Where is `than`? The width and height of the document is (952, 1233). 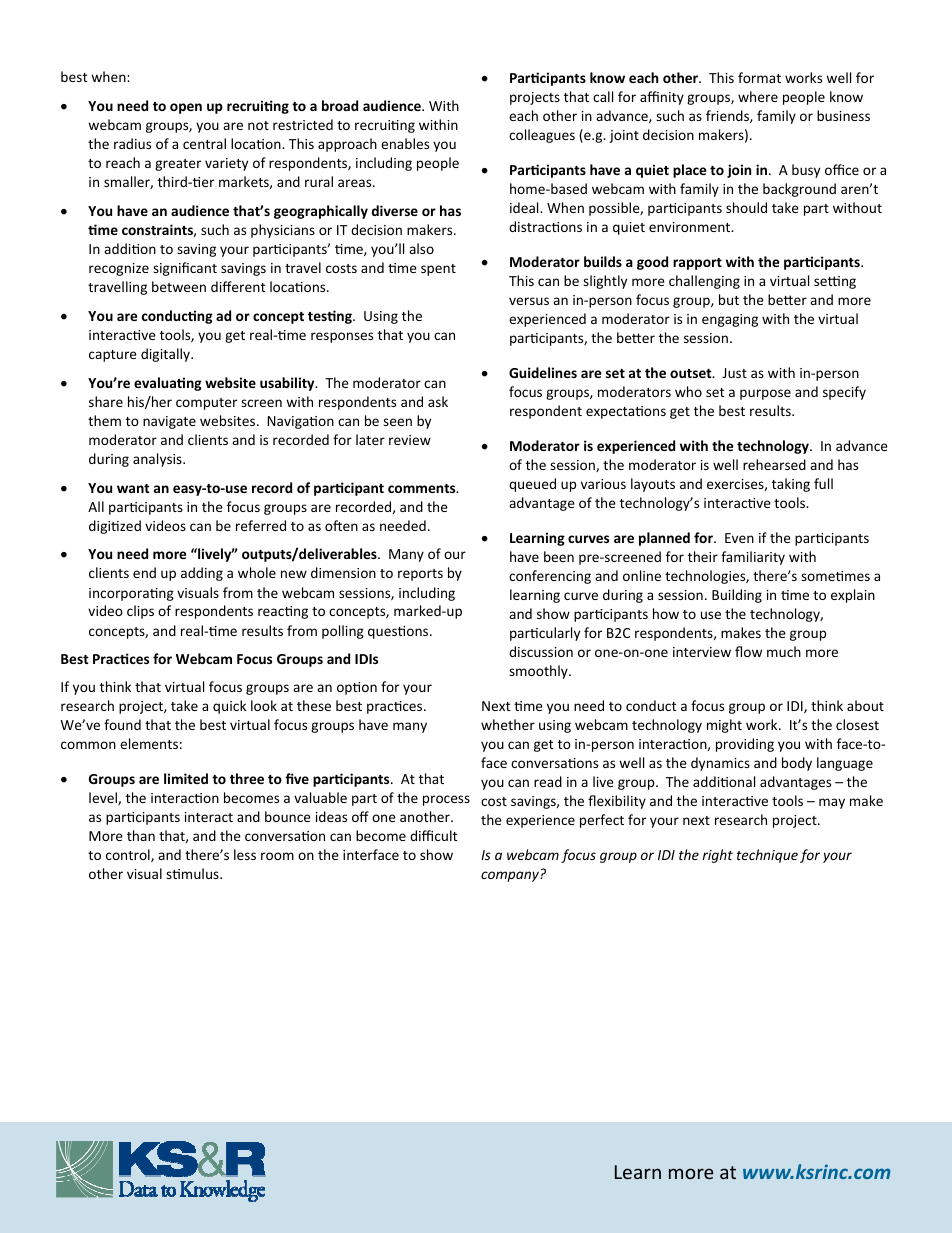
than is located at coordinates (141, 835).
